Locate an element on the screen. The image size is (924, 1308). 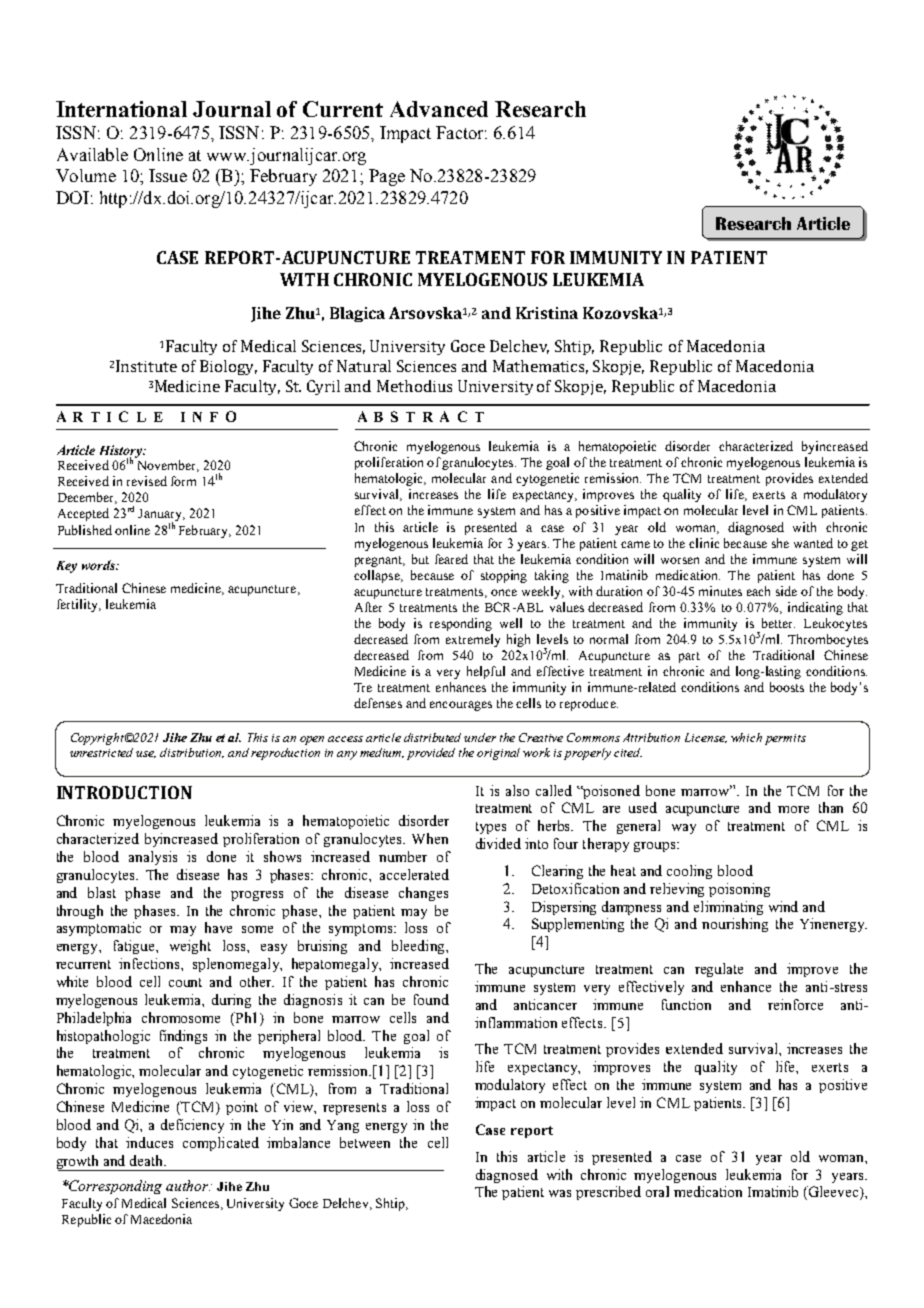
fertility is located at coordinates (78, 605).
